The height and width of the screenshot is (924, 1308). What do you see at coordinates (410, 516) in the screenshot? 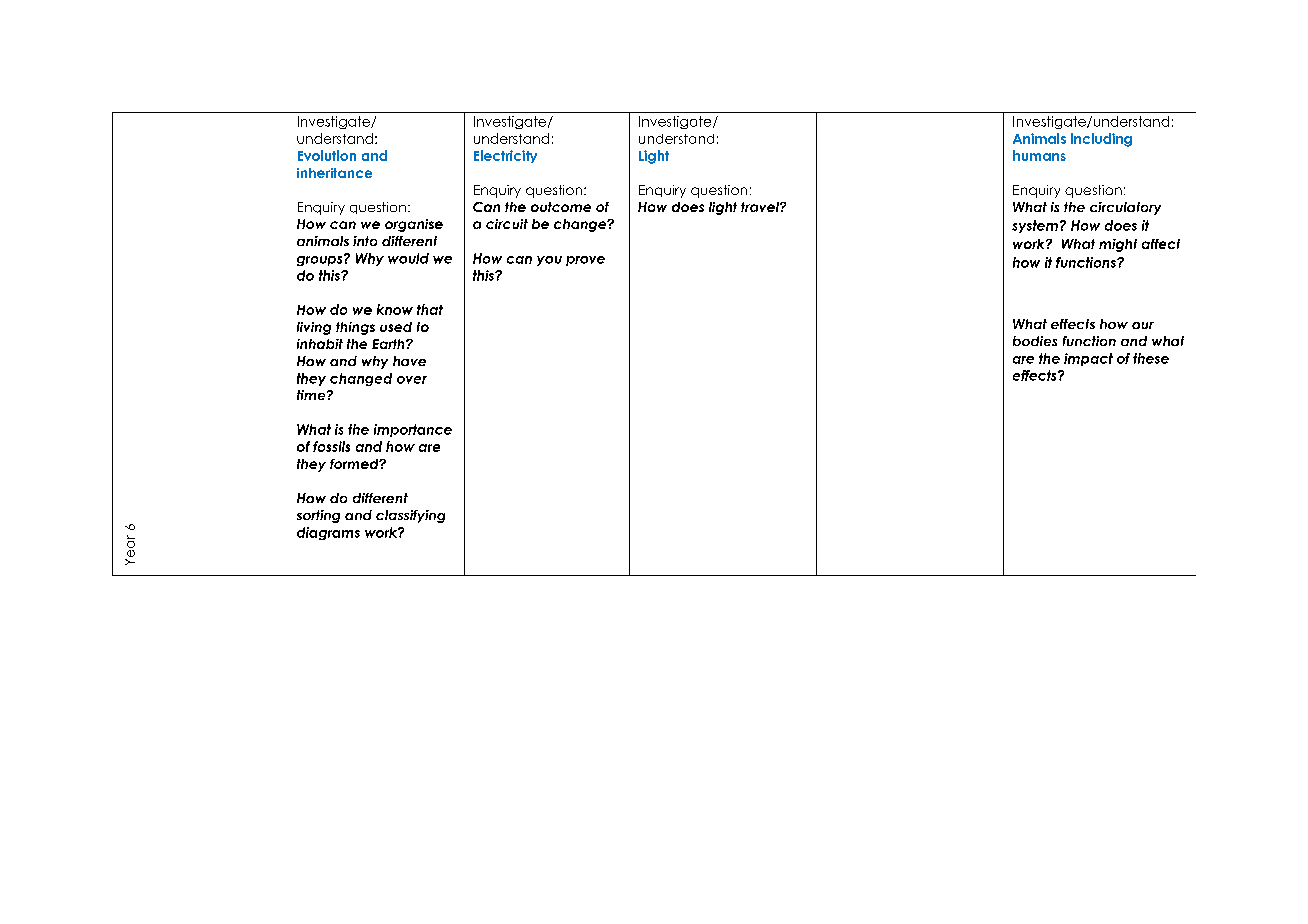
I see `classifying` at bounding box center [410, 516].
